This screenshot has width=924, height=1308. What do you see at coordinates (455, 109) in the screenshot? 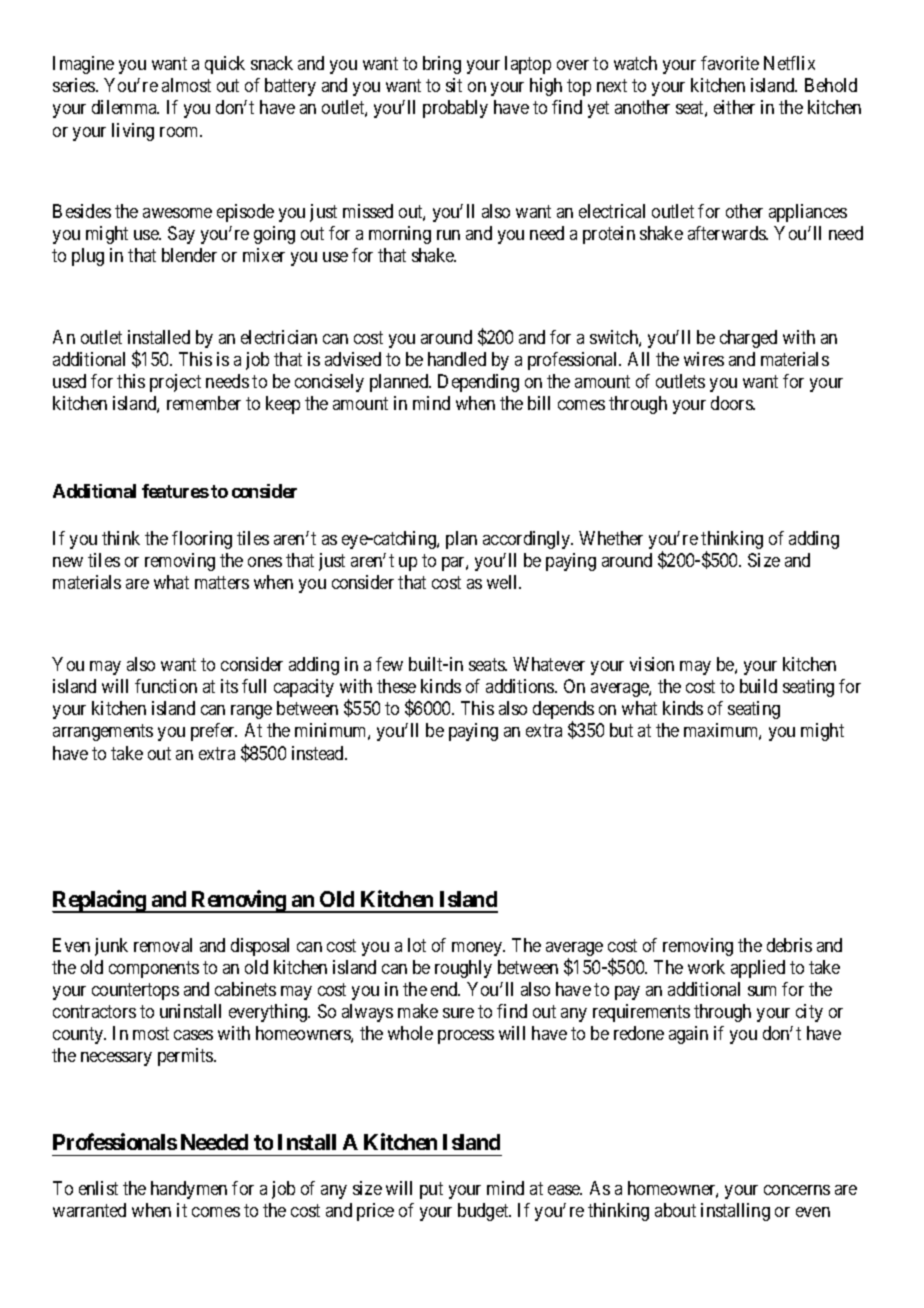
I see `probably` at bounding box center [455, 109].
